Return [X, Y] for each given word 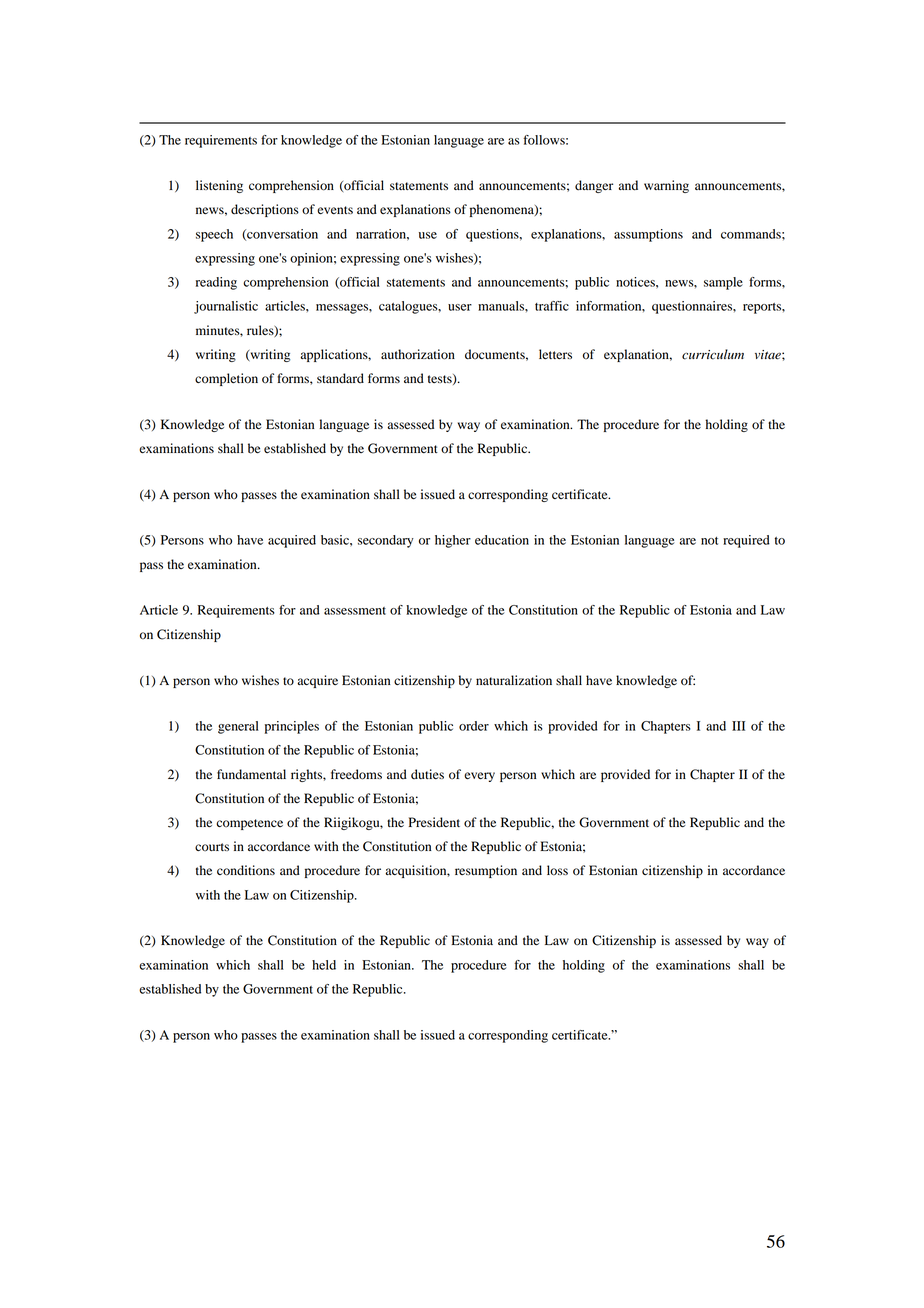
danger [594, 186]
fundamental [251, 774]
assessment [355, 611]
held [324, 965]
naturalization [514, 680]
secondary [386, 541]
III [738, 726]
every [479, 777]
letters [555, 354]
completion [226, 379]
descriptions [265, 210]
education [502, 540]
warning [666, 186]
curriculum [713, 354]
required [746, 541]
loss [557, 870]
